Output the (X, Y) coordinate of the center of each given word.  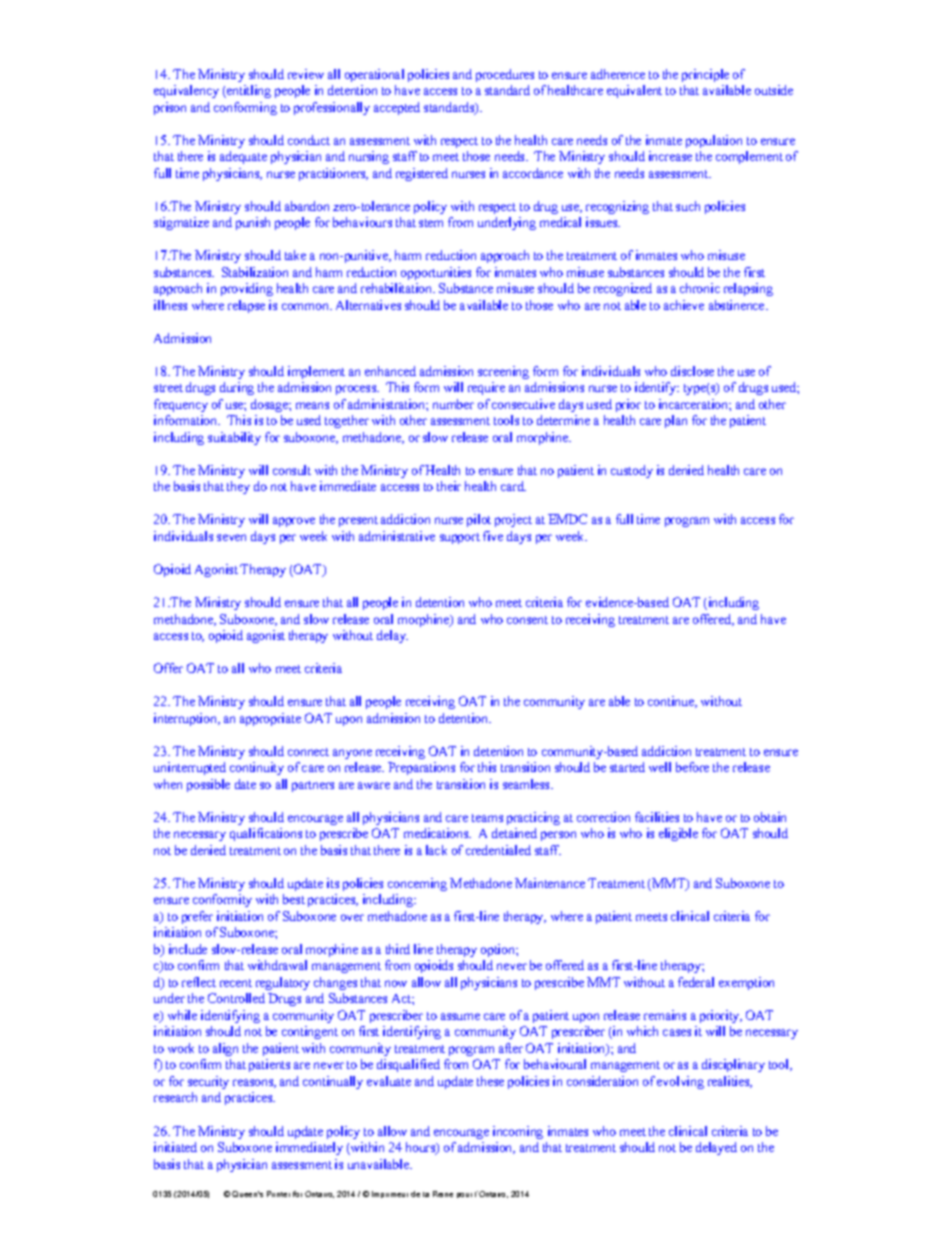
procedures (505, 75)
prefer (197, 917)
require (486, 388)
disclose (692, 371)
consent (527, 620)
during (237, 388)
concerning (417, 884)
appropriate (270, 719)
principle (705, 75)
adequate (243, 157)
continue (672, 702)
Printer (278, 1194)
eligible (678, 834)
